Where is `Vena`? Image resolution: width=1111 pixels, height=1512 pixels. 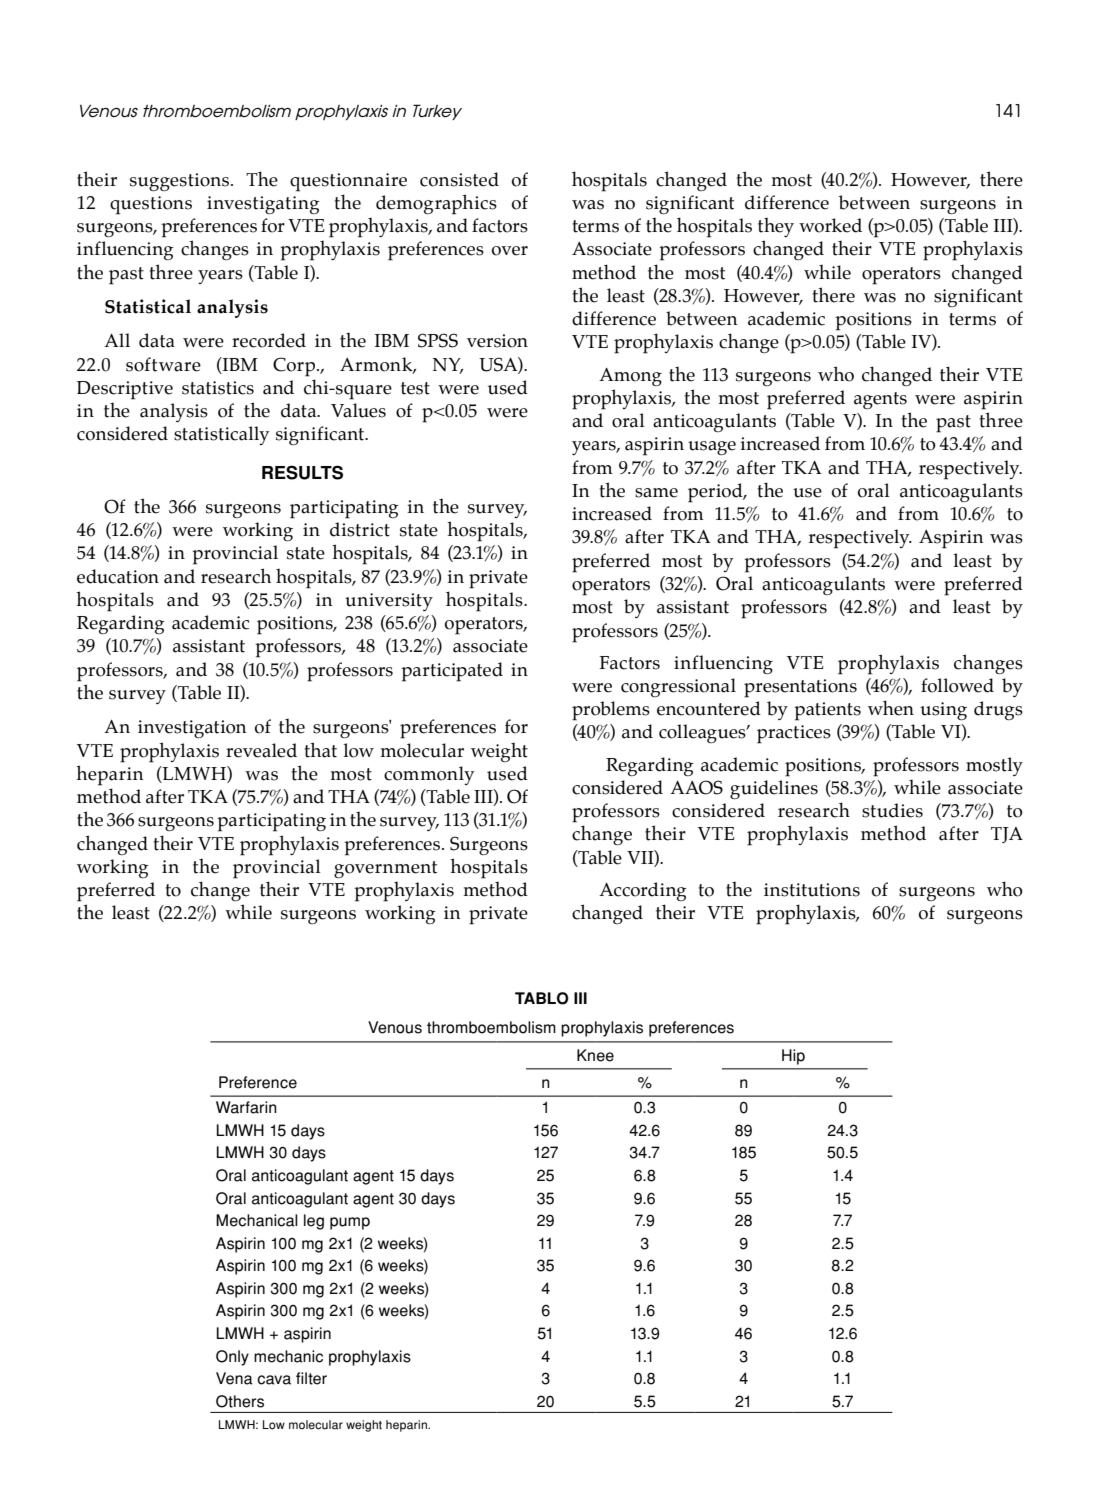
Vena is located at coordinates (234, 1378).
